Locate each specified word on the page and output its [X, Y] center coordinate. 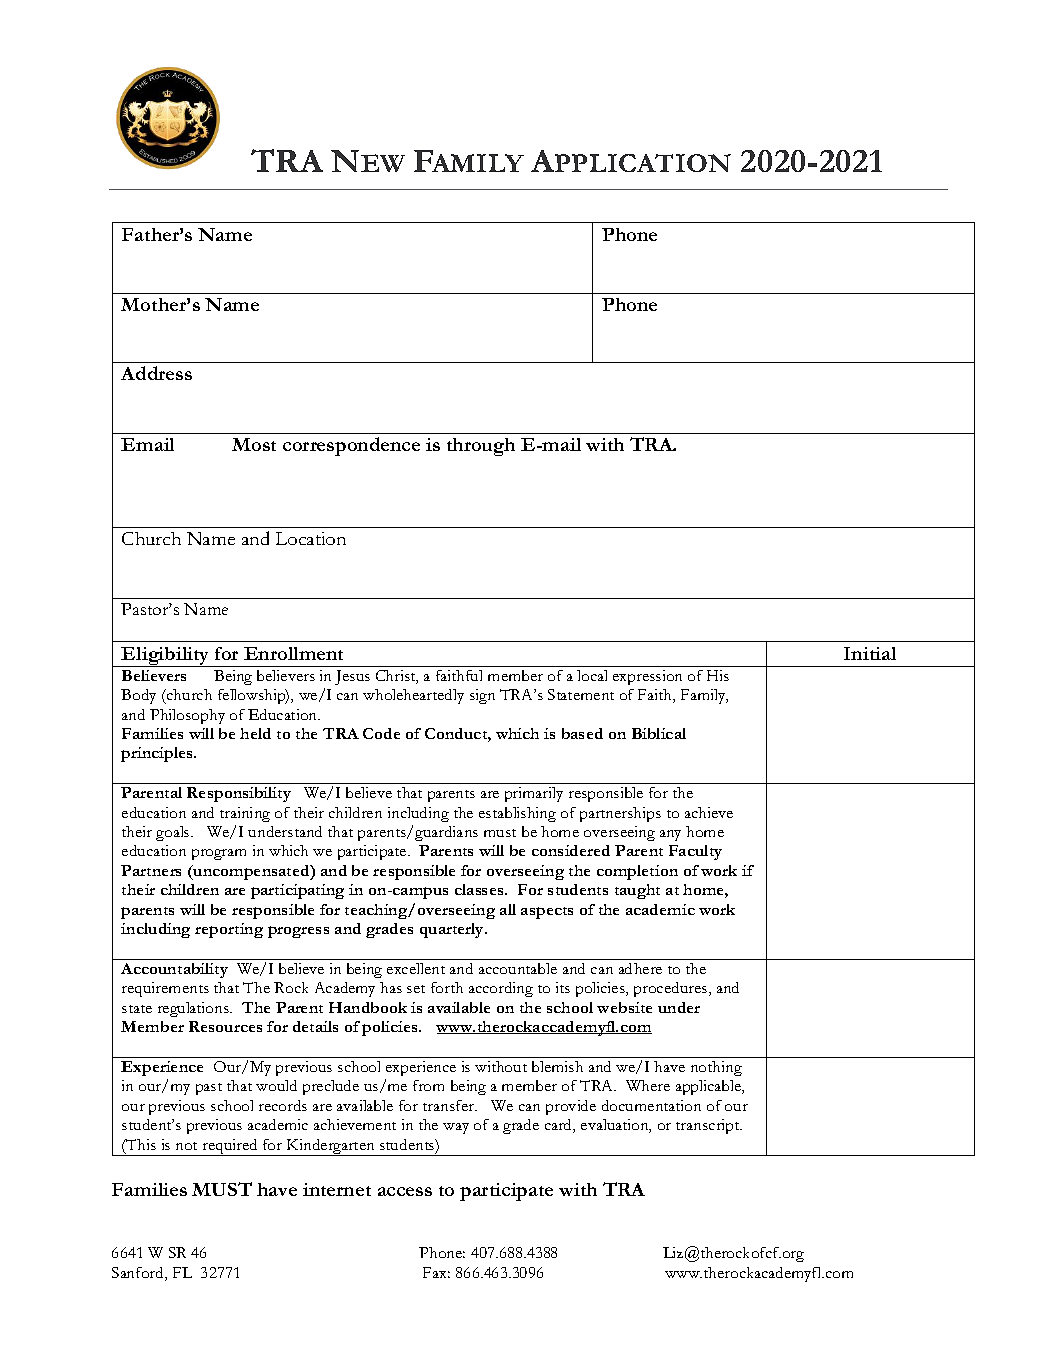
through [481, 447]
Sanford [139, 1274]
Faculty [695, 852]
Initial [870, 653]
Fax [436, 1272]
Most [254, 444]
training [245, 814]
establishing [517, 814]
